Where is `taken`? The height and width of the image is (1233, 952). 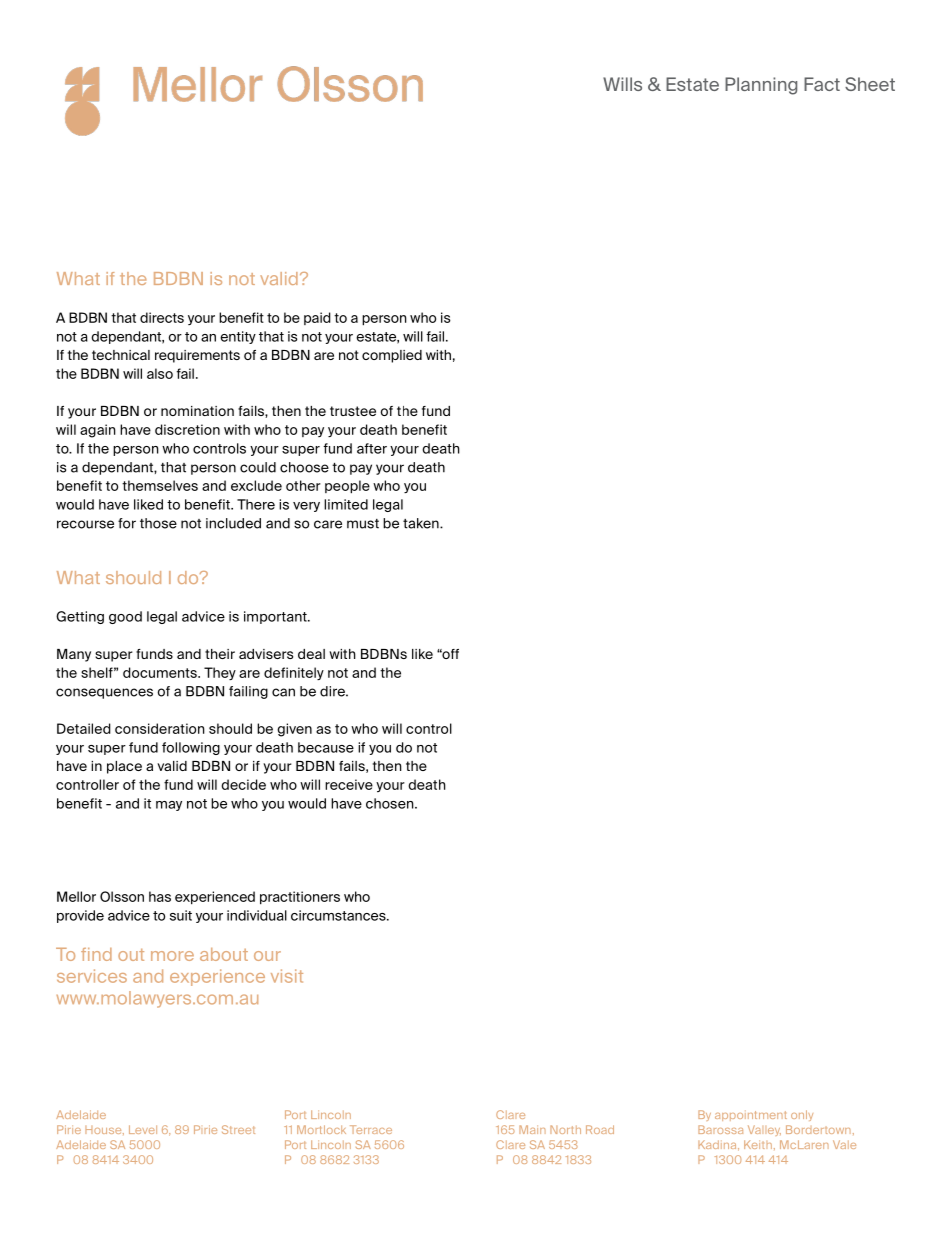
taken is located at coordinates (422, 523).
